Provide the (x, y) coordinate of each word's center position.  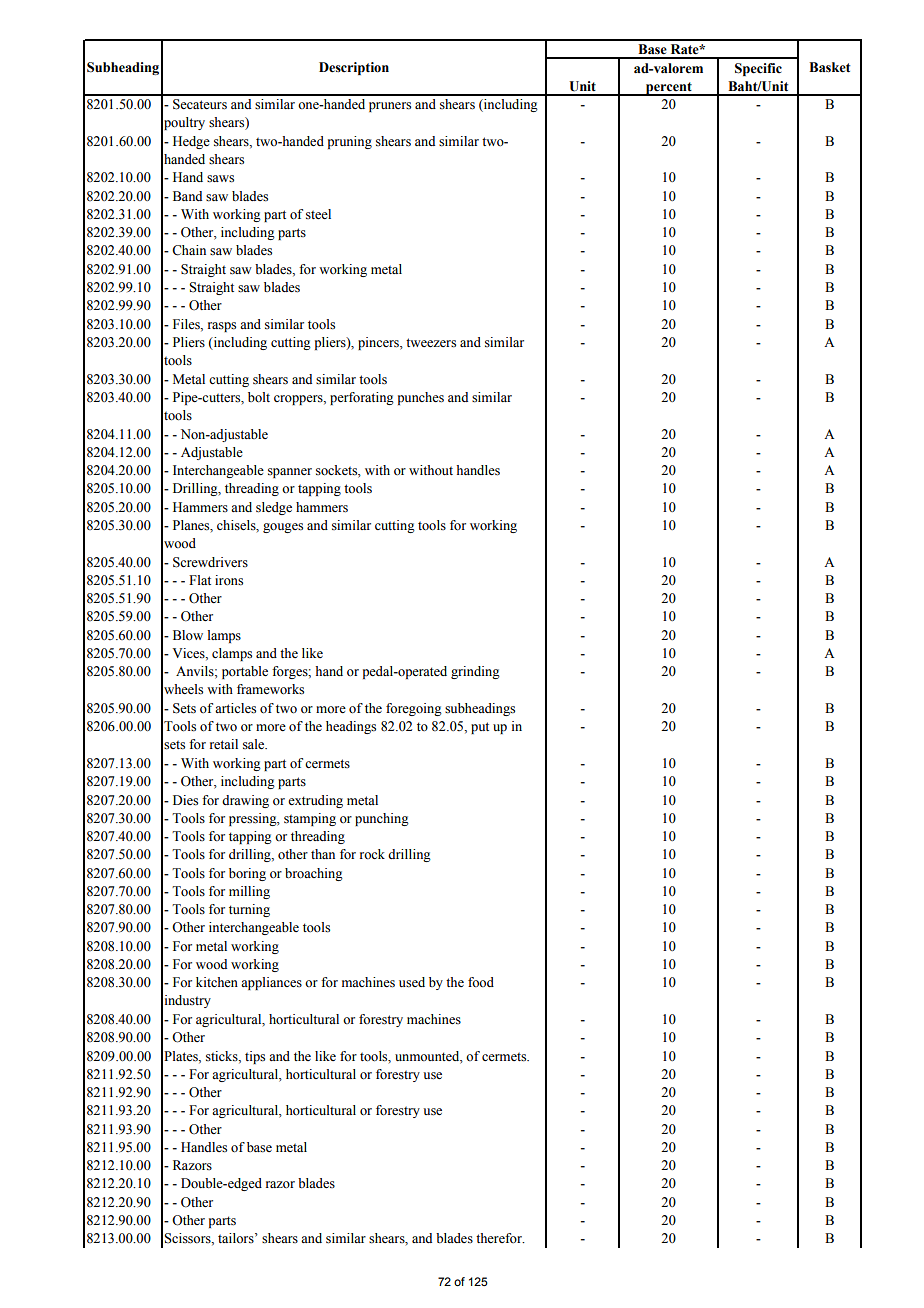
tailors (237, 1238)
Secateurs (200, 104)
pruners (390, 107)
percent (669, 89)
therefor (500, 1238)
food (481, 982)
